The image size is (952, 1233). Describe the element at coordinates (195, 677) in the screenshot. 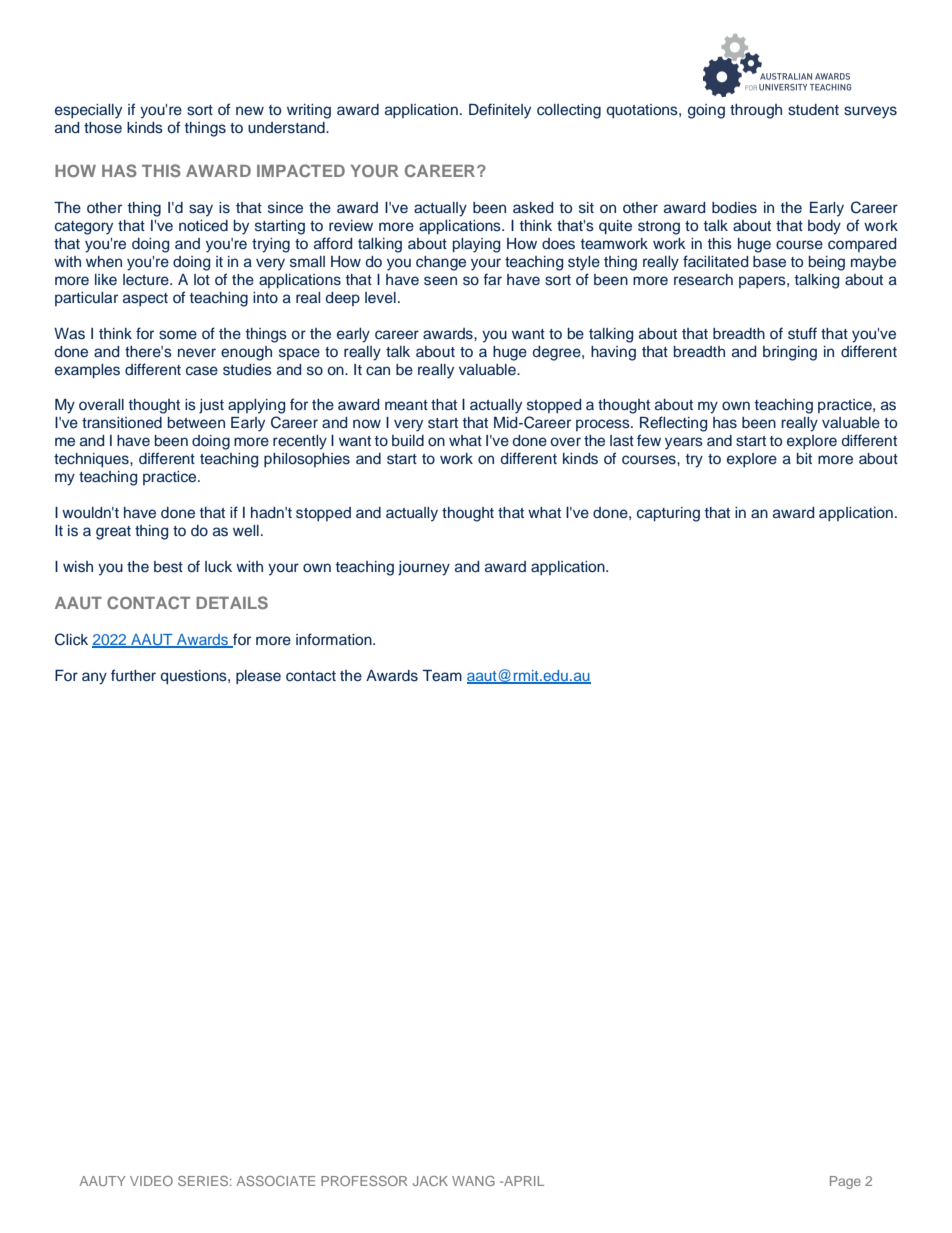

I see `questions` at that location.
